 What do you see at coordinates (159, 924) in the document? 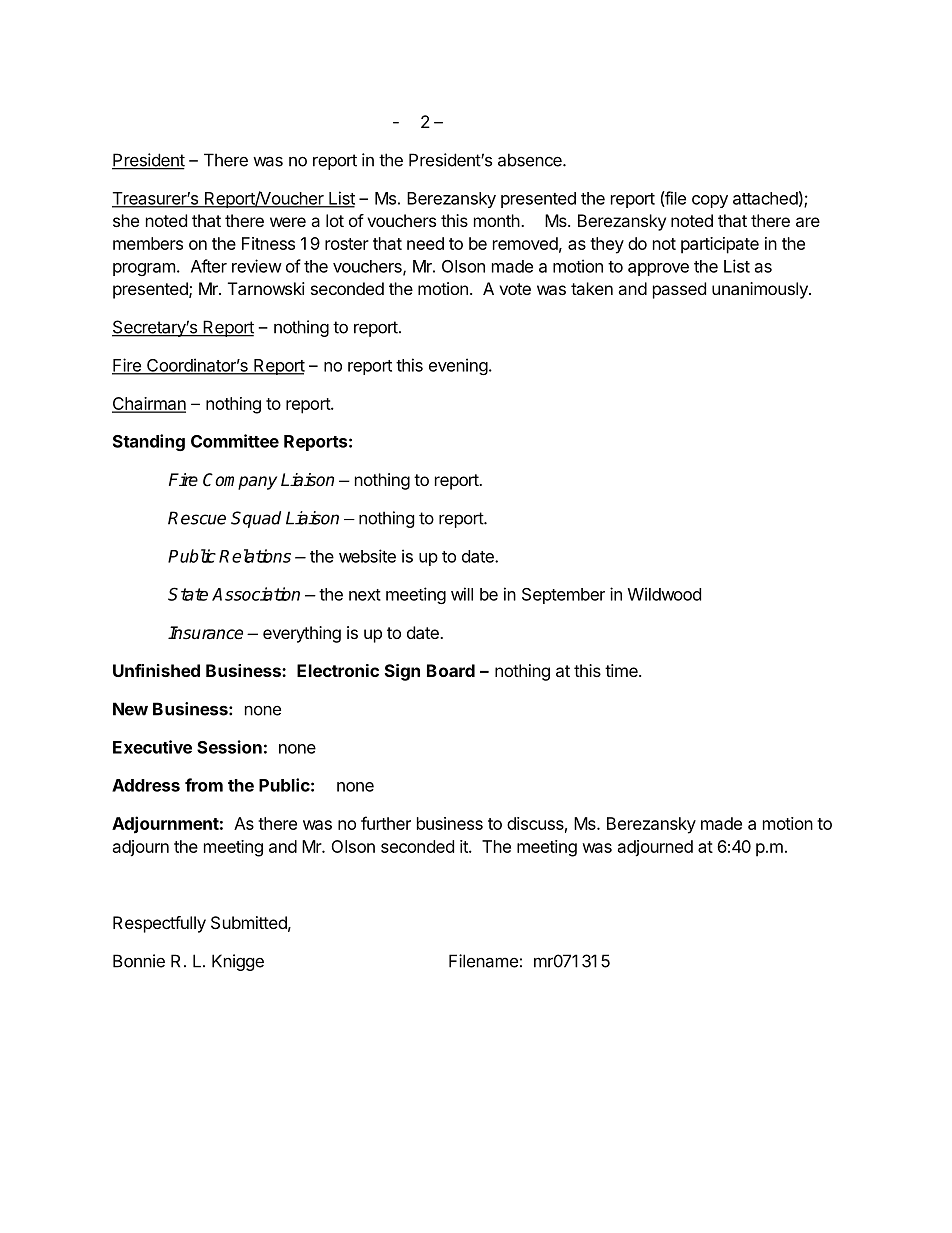
I see `Respectfully` at bounding box center [159, 924].
